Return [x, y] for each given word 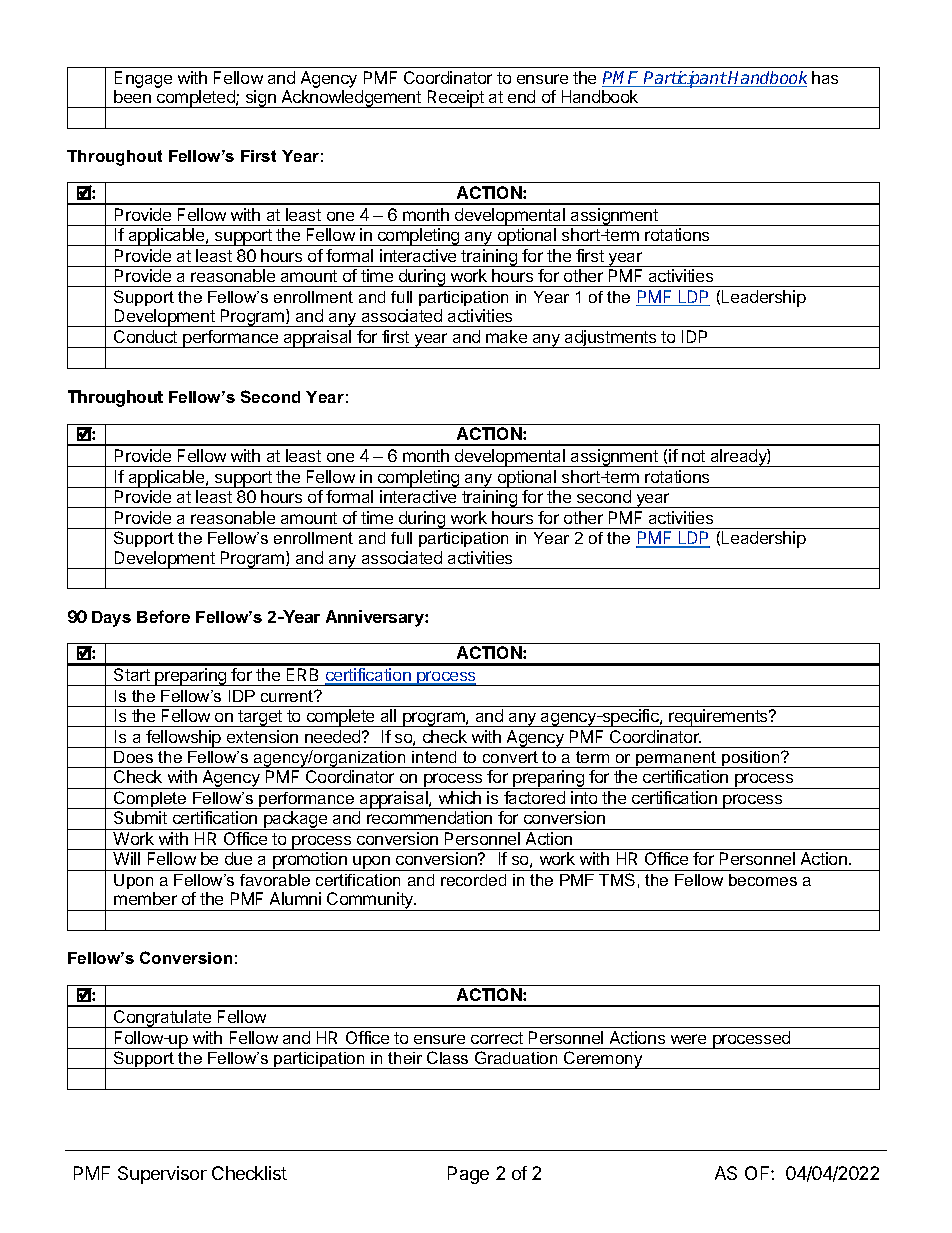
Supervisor [162, 1175]
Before [163, 616]
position [751, 759]
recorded [473, 880]
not [693, 456]
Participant [685, 79]
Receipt [455, 99]
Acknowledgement [351, 99]
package [296, 820]
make [506, 336]
